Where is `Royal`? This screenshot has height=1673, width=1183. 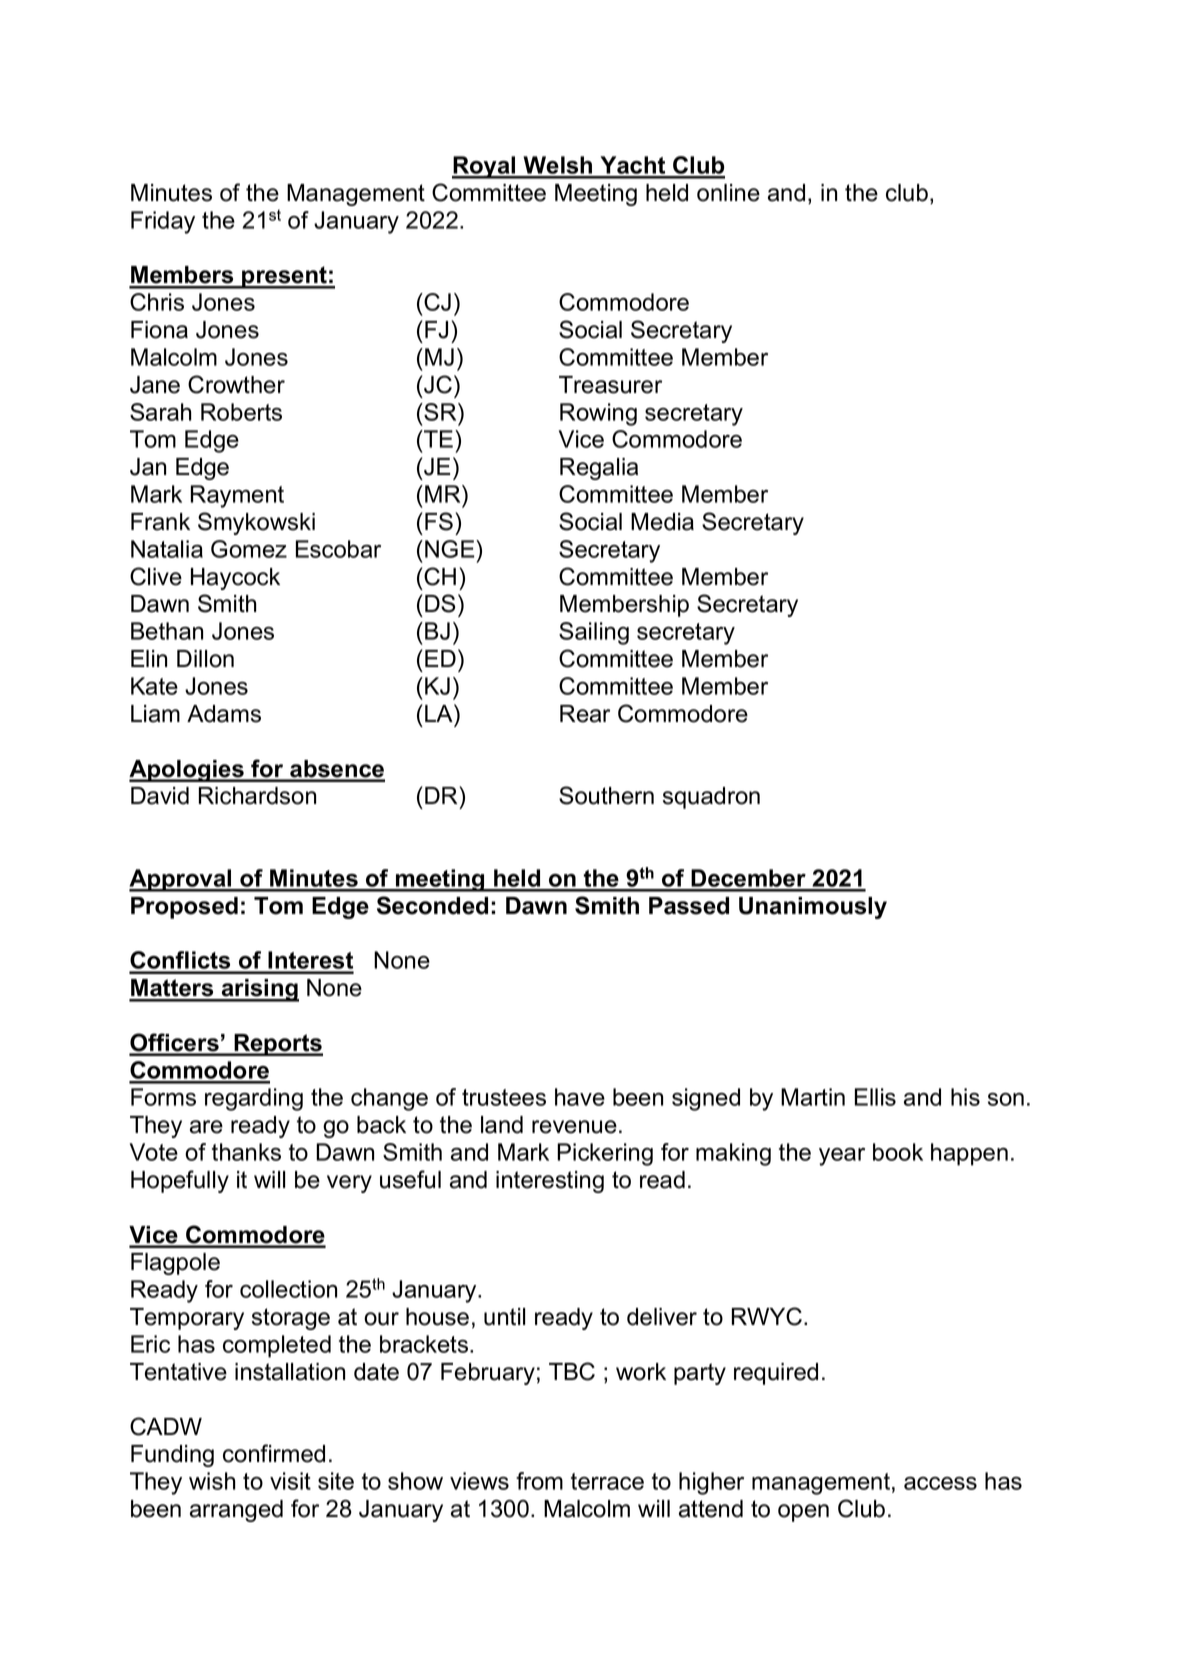
Royal is located at coordinates (485, 167).
